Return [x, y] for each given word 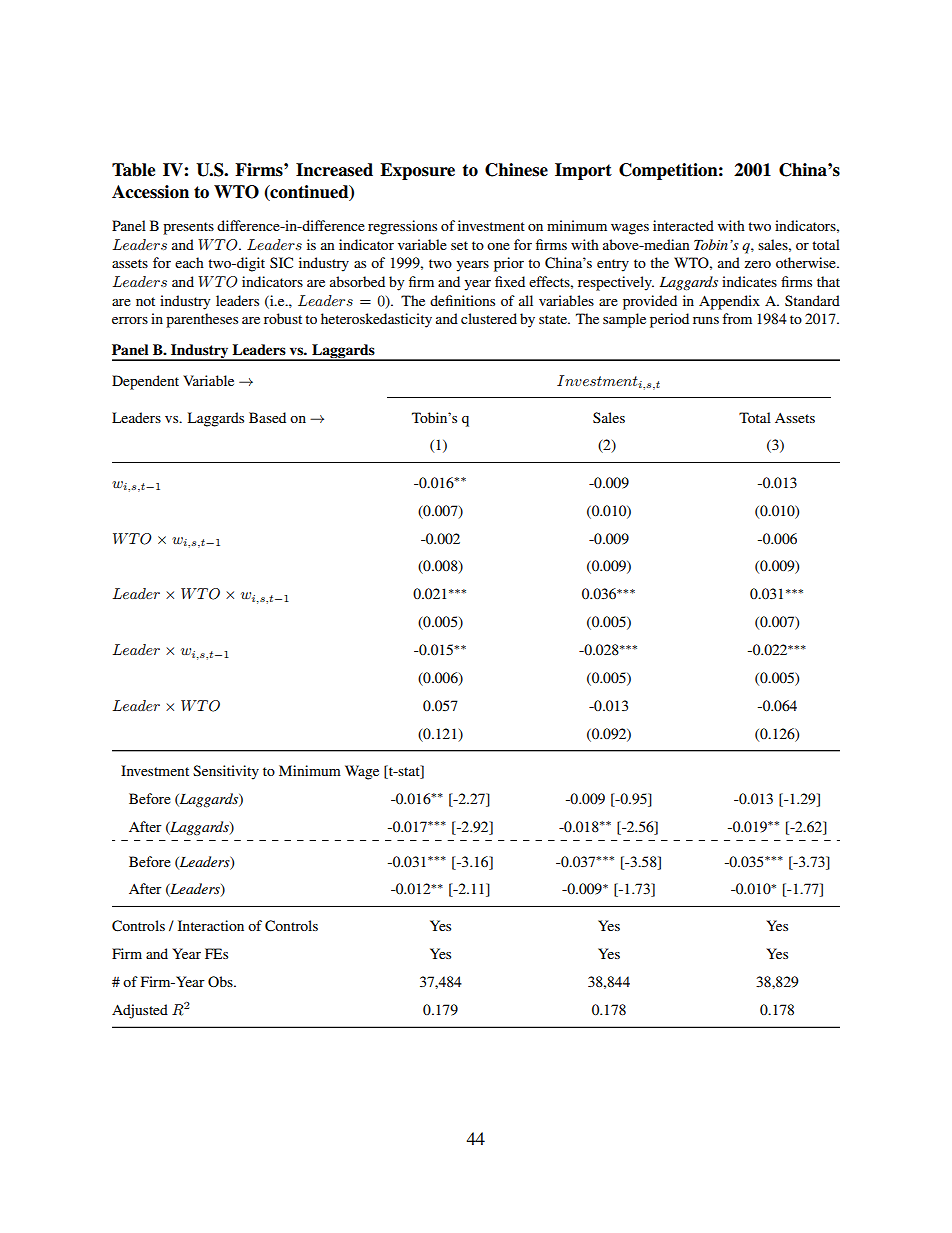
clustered [489, 318]
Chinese [516, 170]
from [737, 318]
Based [267, 417]
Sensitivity [226, 772]
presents [188, 228]
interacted [683, 225]
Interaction [211, 925]
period [669, 320]
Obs [221, 982]
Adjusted [140, 1011]
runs [706, 320]
